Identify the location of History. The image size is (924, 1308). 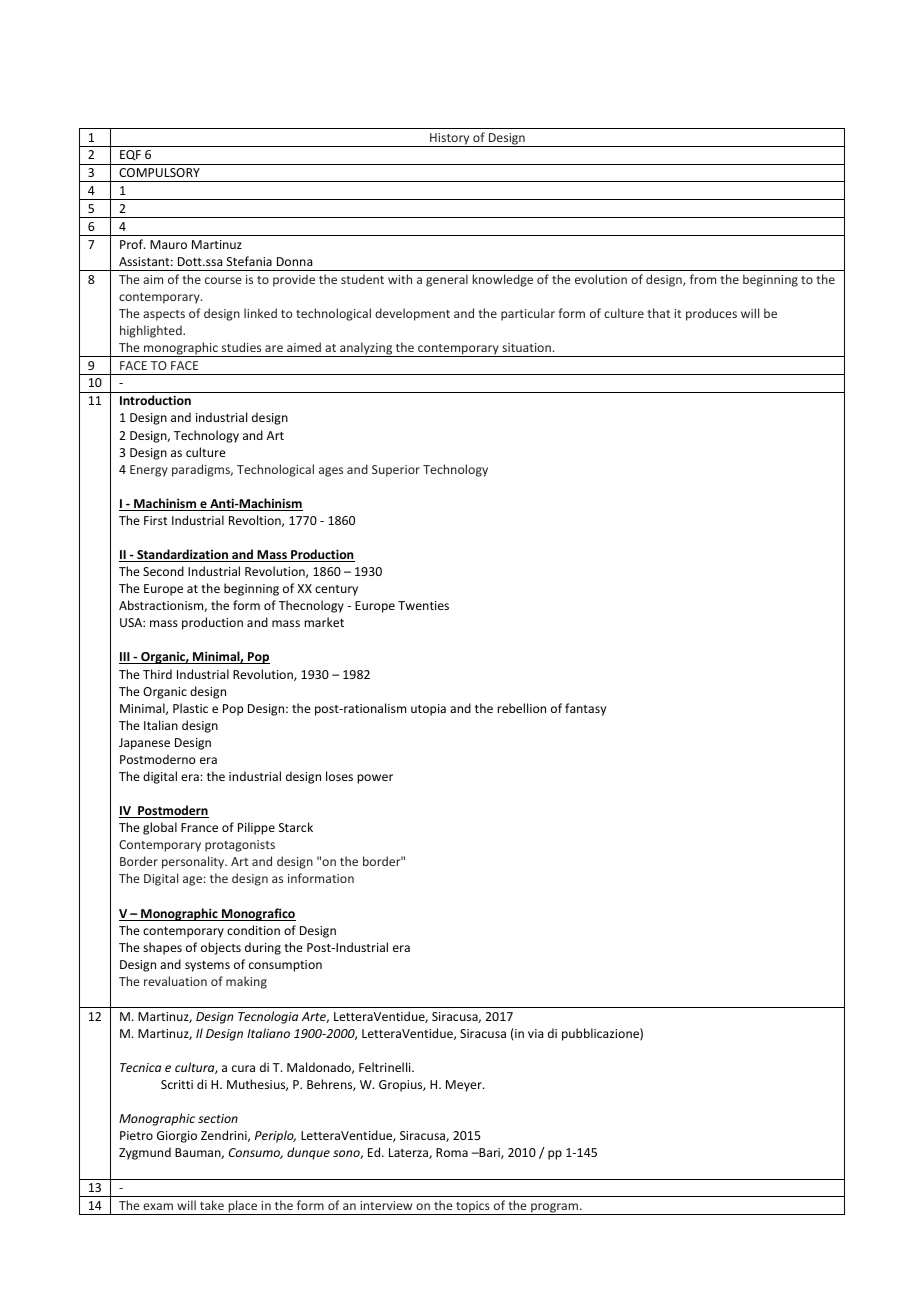
(450, 140).
